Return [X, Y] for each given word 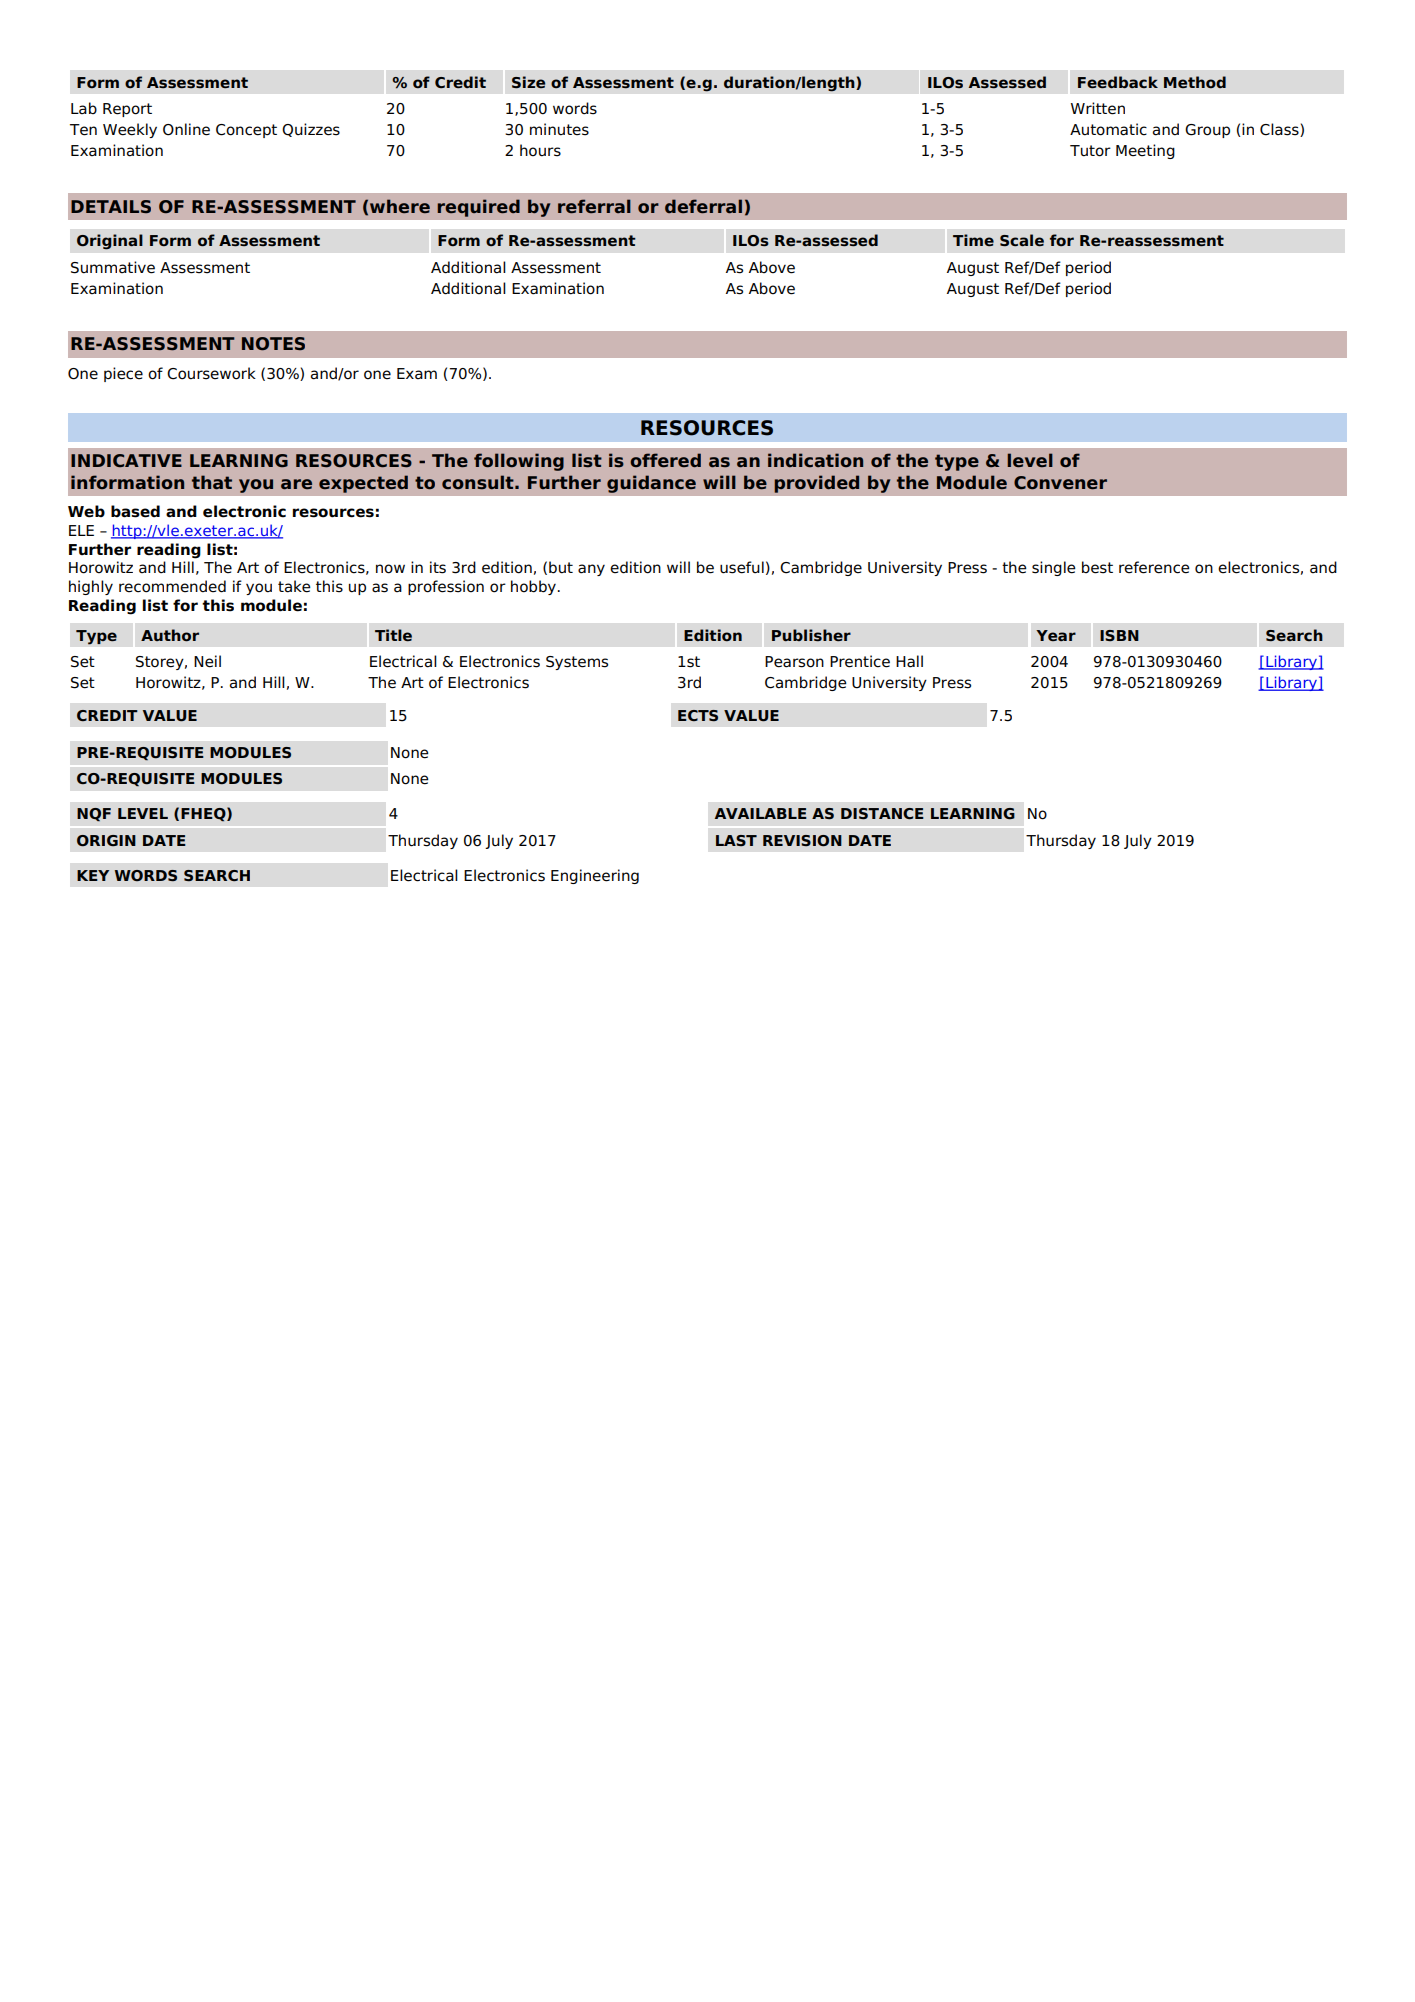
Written [1098, 108]
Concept [246, 131]
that [212, 482]
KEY [93, 875]
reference [1154, 567]
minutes [559, 129]
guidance [651, 484]
